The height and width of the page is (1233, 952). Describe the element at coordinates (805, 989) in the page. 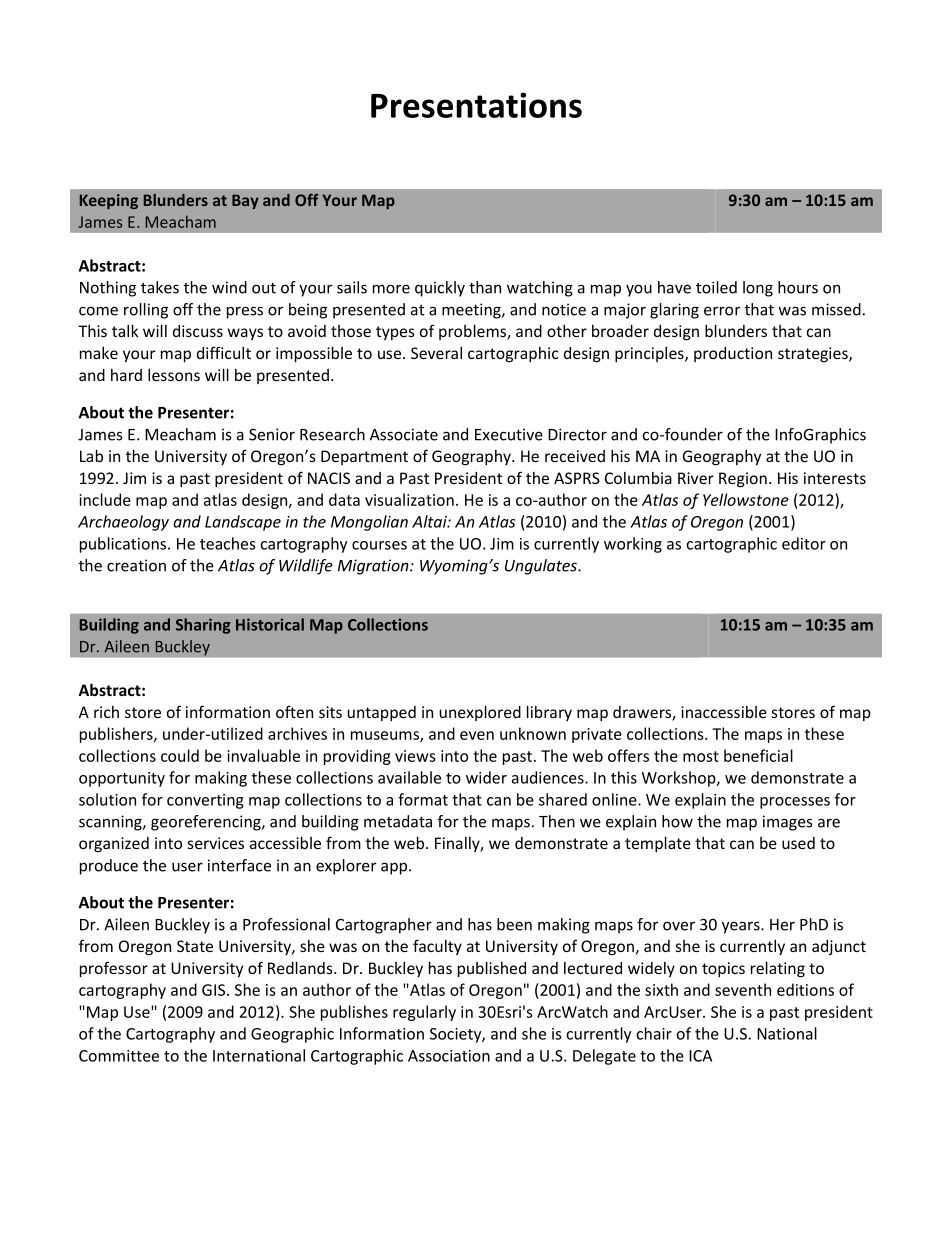

I see `editions` at that location.
